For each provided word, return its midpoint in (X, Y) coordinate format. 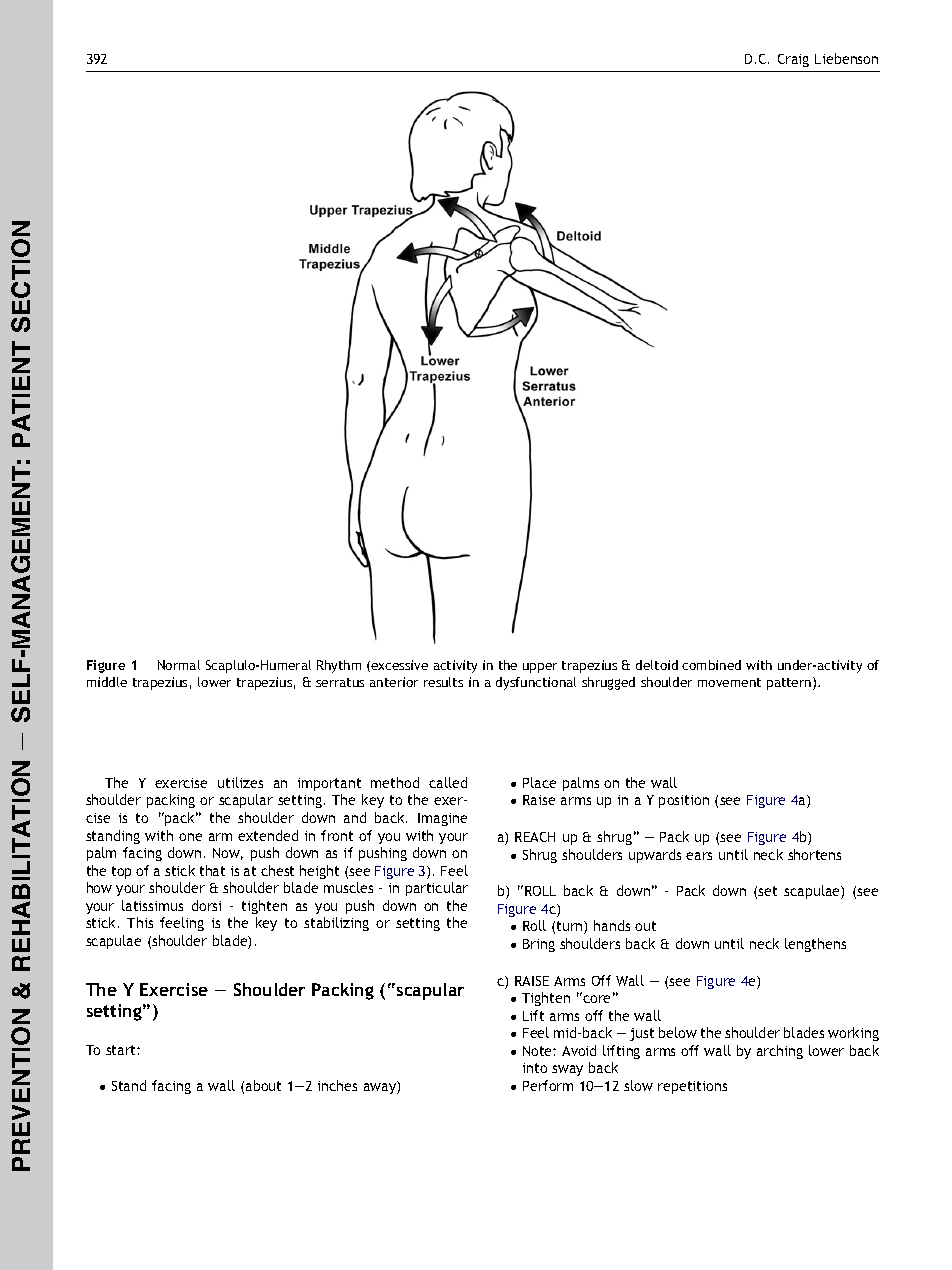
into (535, 1068)
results (443, 682)
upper (540, 668)
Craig (793, 60)
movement (729, 682)
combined (711, 665)
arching (780, 1052)
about (263, 1085)
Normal (179, 665)
